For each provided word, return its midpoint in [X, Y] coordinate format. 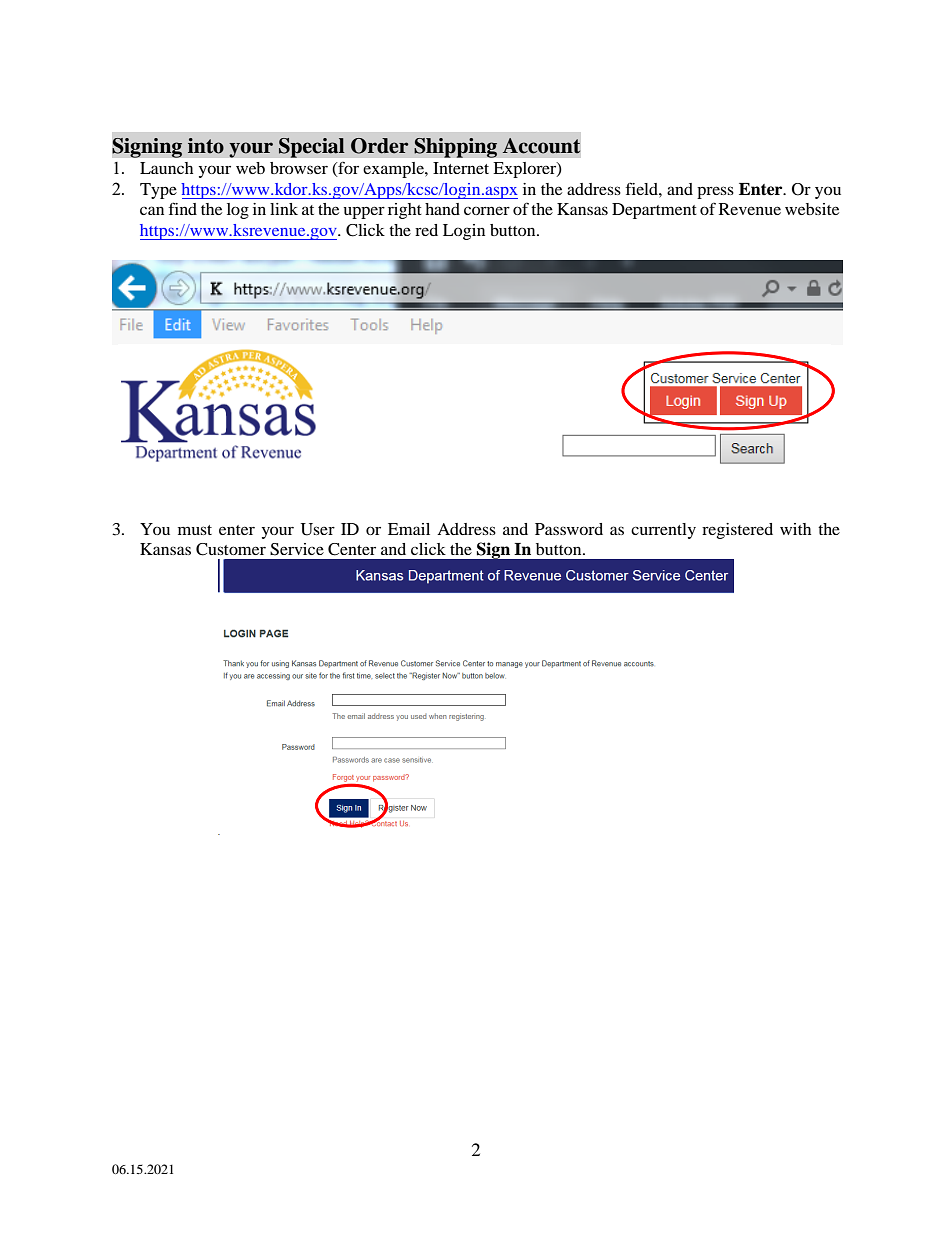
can [152, 210]
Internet [461, 168]
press [715, 192]
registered [737, 531]
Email [409, 529]
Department [654, 211]
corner [487, 210]
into [206, 146]
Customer [231, 549]
